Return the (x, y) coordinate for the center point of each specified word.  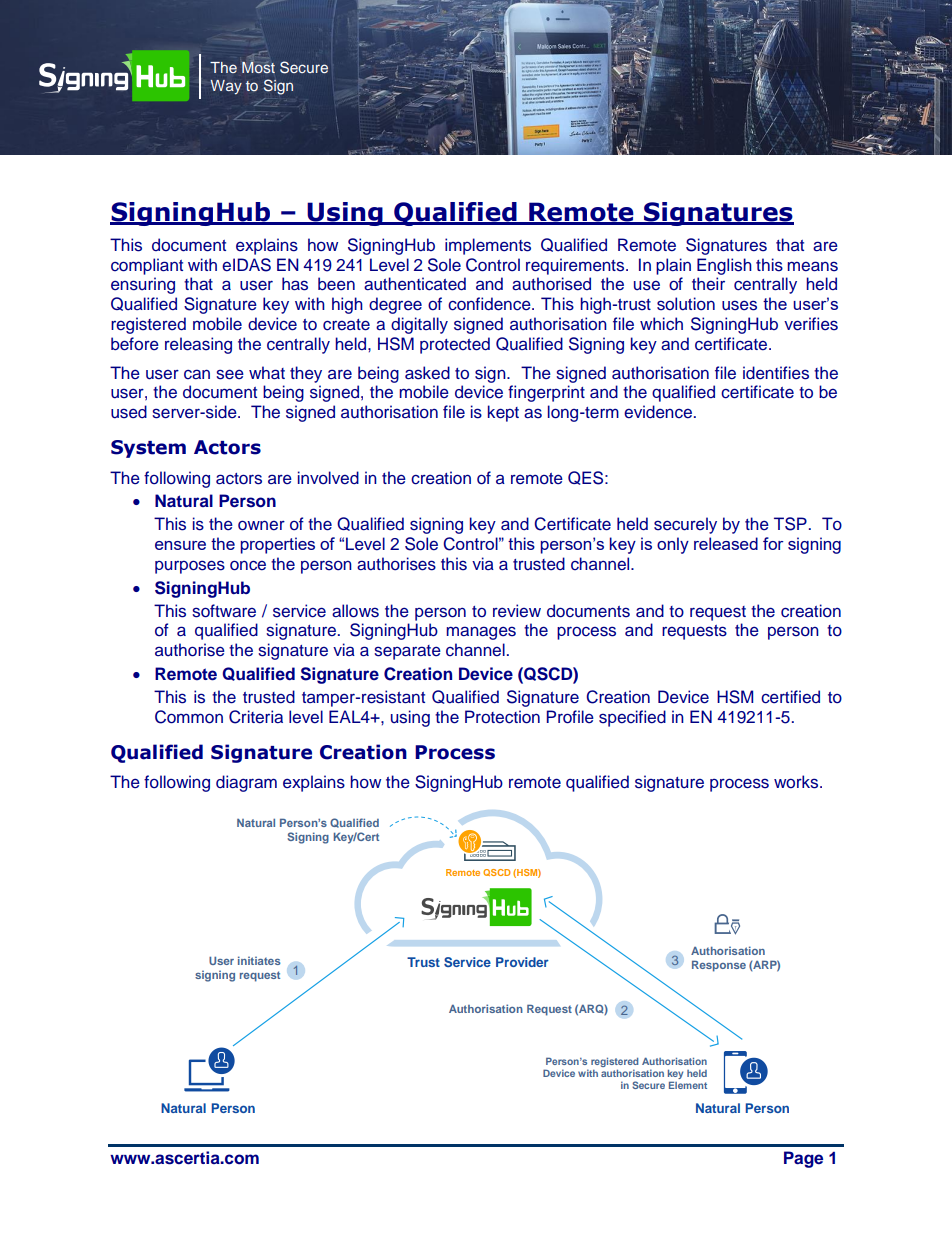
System (148, 449)
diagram (246, 783)
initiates (259, 960)
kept (503, 413)
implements (488, 246)
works (797, 782)
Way (226, 87)
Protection (502, 717)
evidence (658, 412)
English (724, 266)
